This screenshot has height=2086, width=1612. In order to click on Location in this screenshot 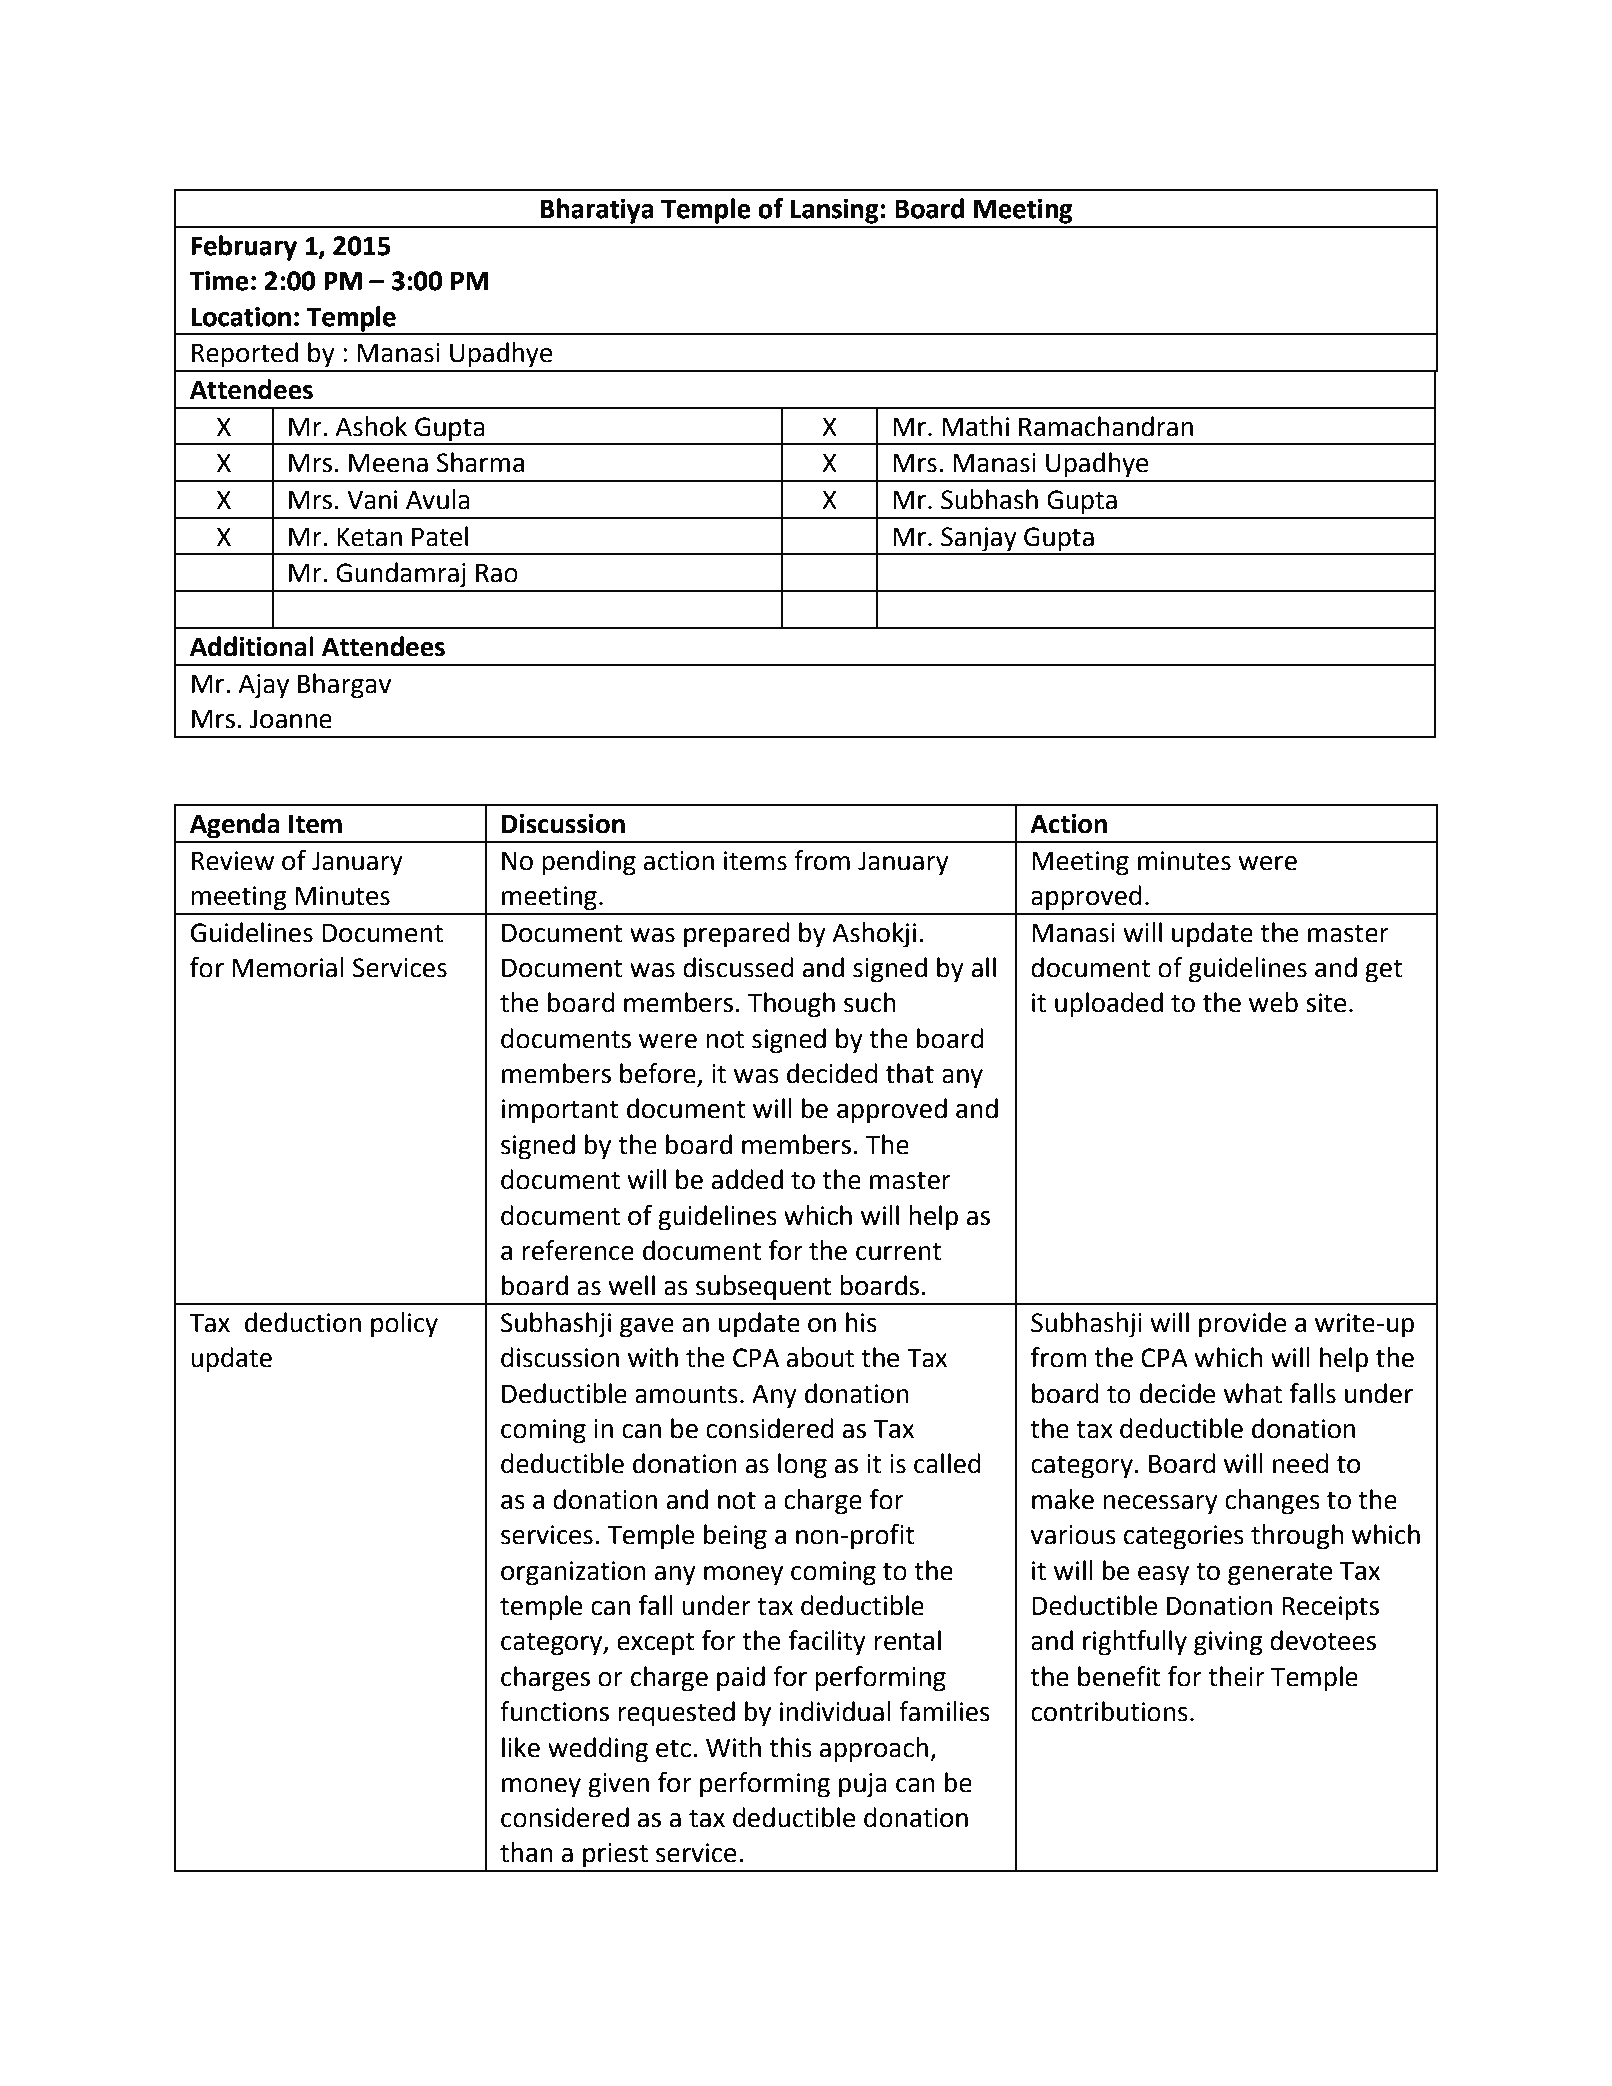, I will do `click(241, 317)`.
